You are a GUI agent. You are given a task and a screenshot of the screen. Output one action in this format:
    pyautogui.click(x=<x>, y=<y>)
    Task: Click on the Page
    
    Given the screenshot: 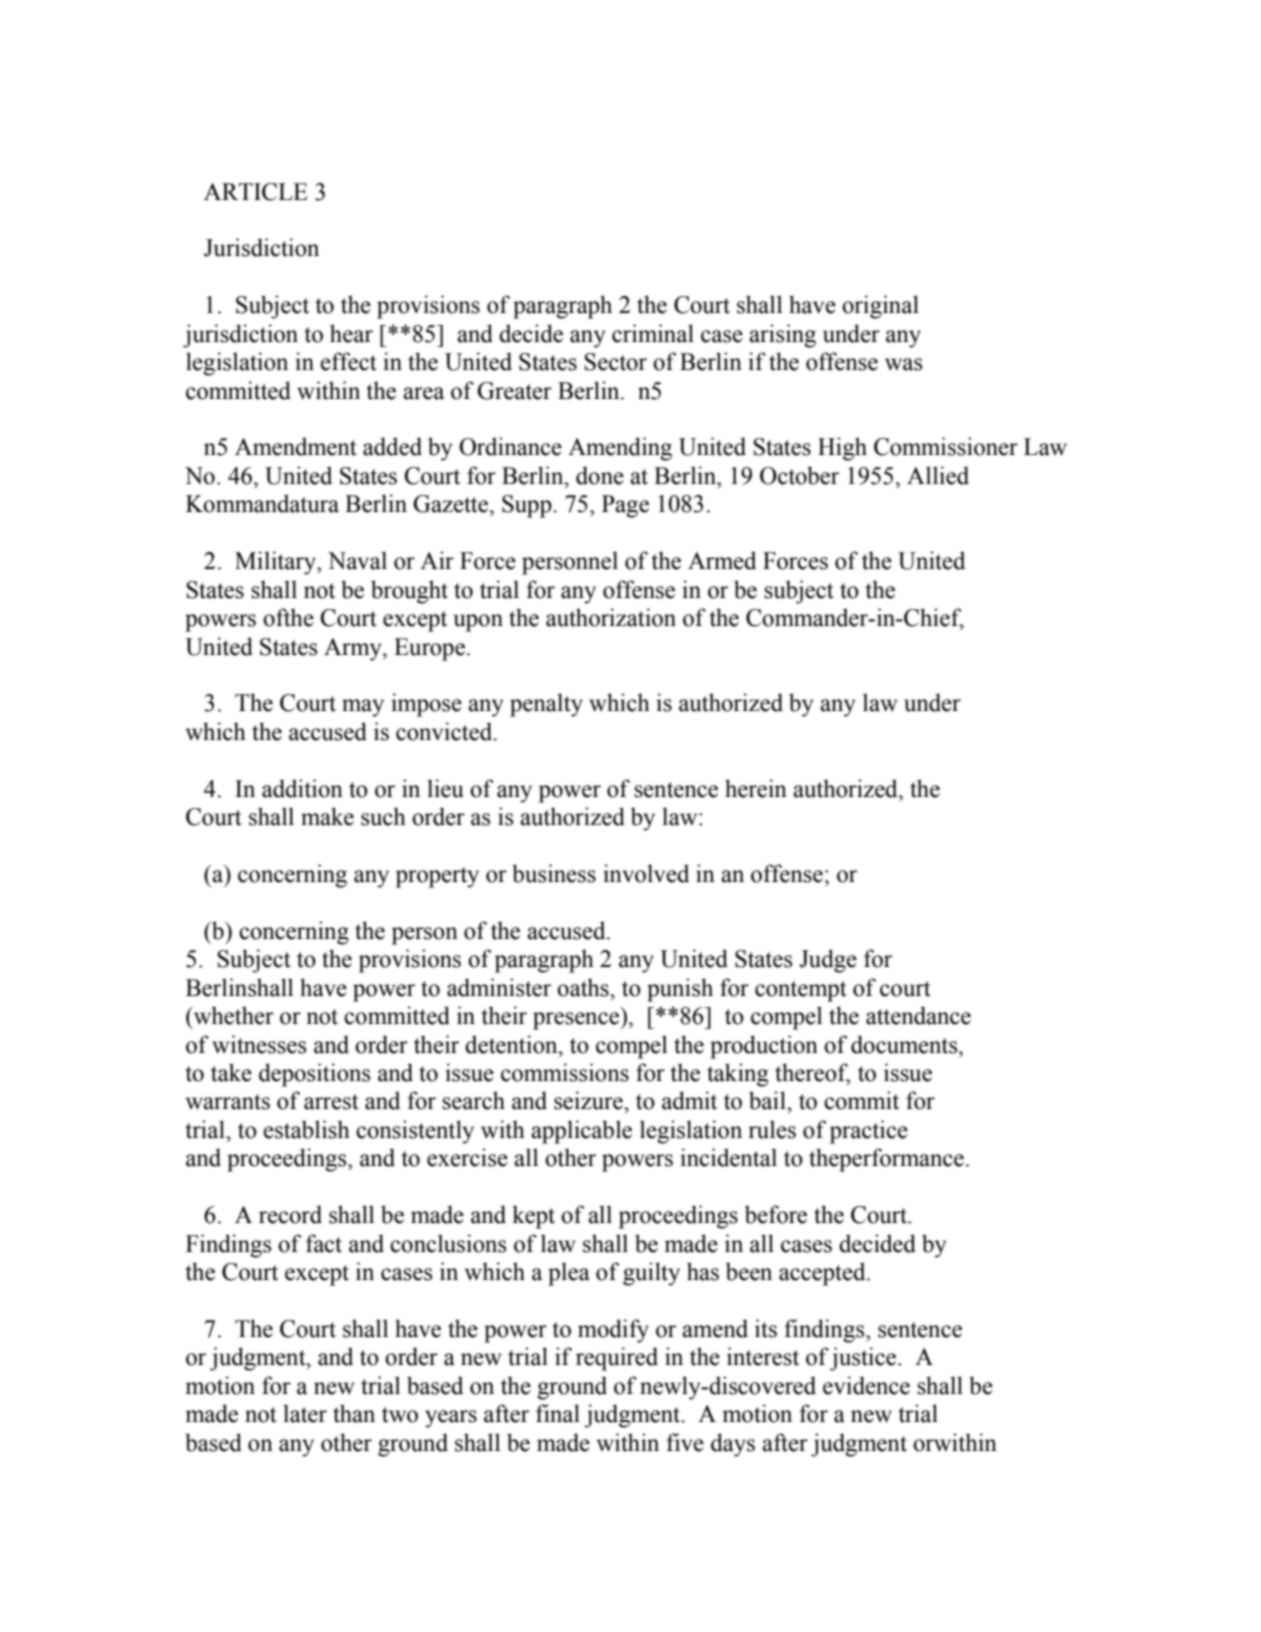 What is the action you would take?
    pyautogui.click(x=625, y=506)
